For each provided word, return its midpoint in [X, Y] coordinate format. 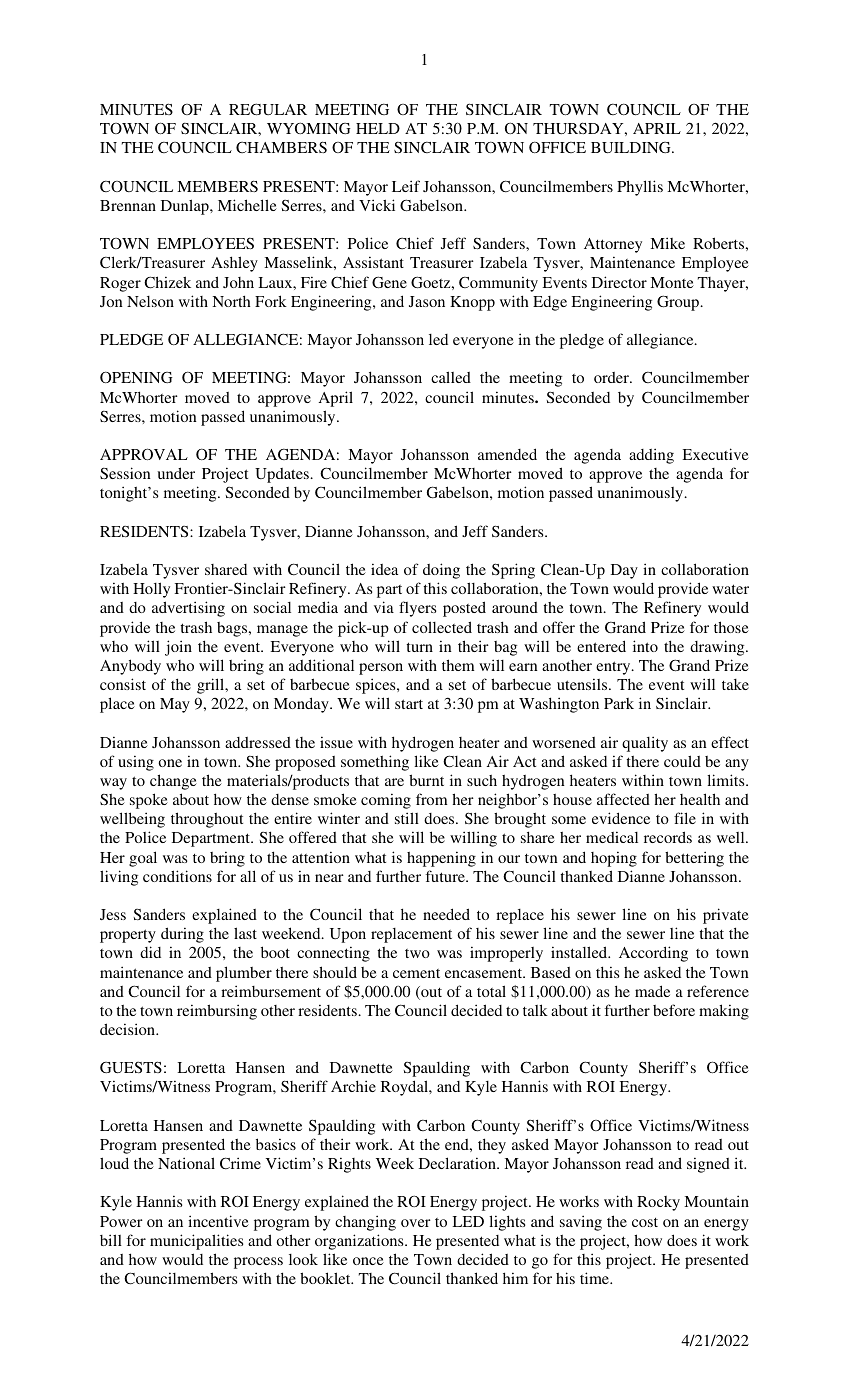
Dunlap [186, 207]
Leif [406, 186]
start [409, 704]
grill [212, 686]
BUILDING [632, 148]
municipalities [196, 1242]
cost [645, 1222]
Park [619, 703]
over [416, 1223]
